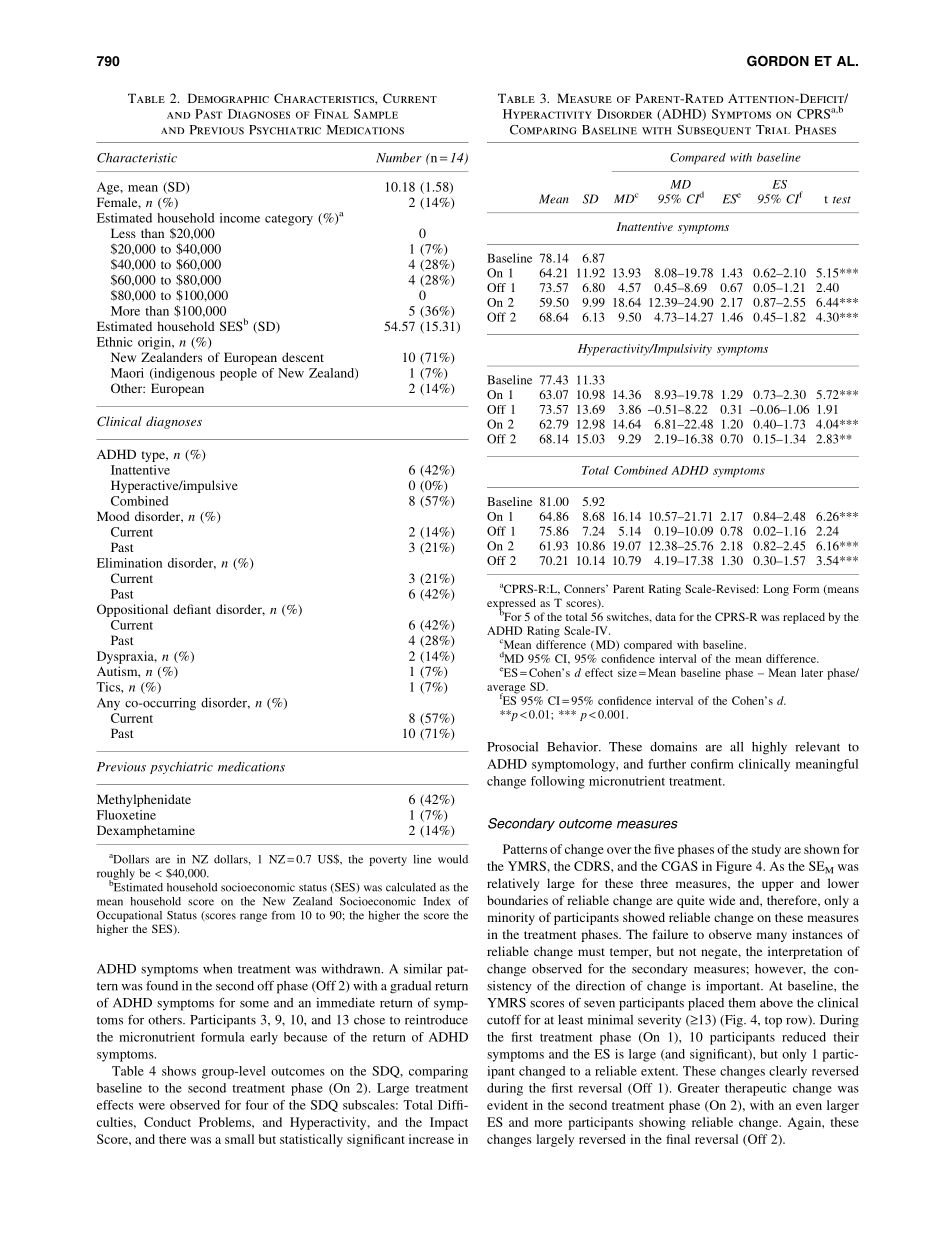  What do you see at coordinates (144, 800) in the screenshot?
I see `Methylphenidate` at bounding box center [144, 800].
